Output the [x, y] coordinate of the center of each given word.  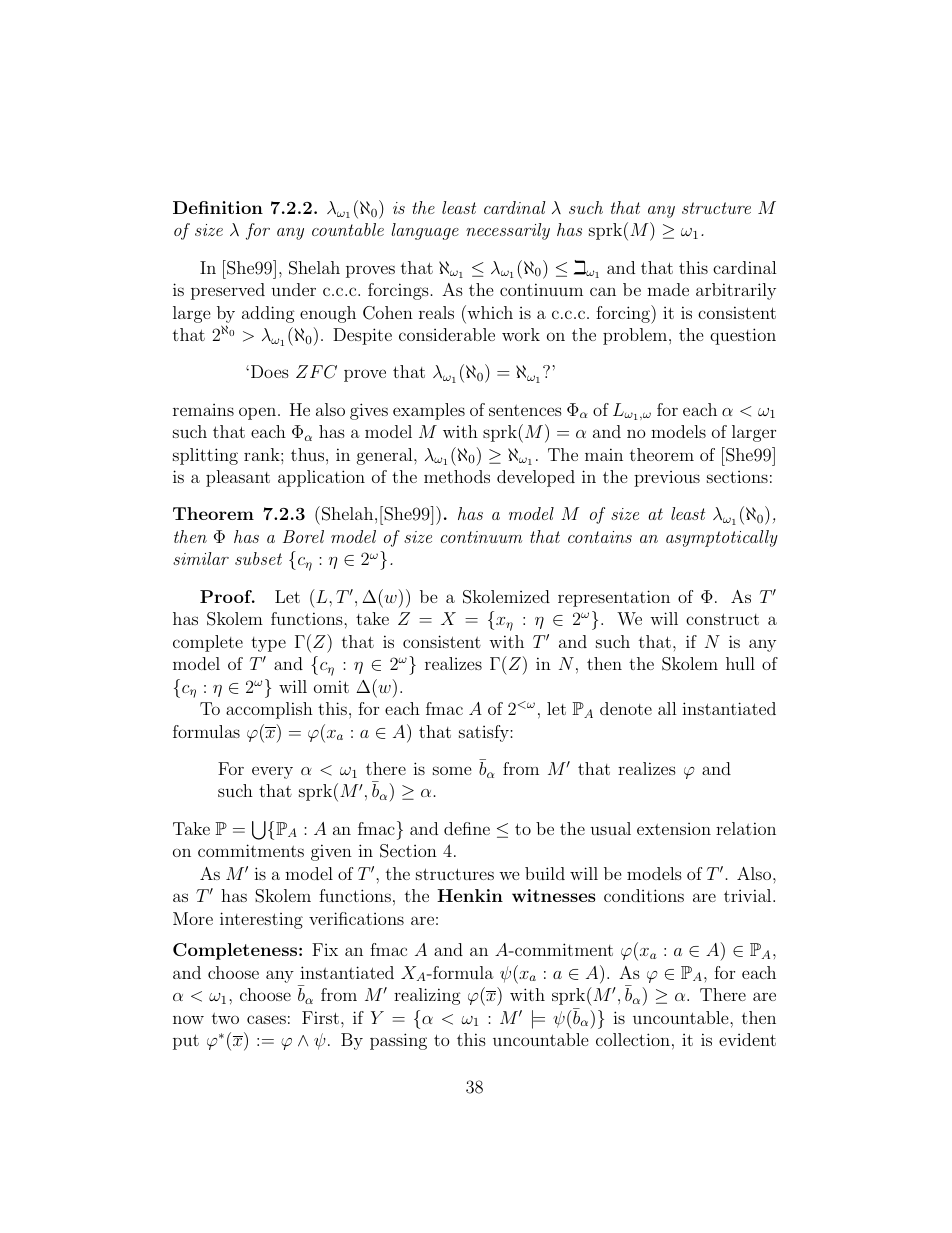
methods [457, 476]
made [668, 289]
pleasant [238, 478]
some [452, 770]
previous [667, 479]
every [272, 772]
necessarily [508, 231]
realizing [427, 996]
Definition [218, 207]
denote [626, 708]
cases [266, 1019]
